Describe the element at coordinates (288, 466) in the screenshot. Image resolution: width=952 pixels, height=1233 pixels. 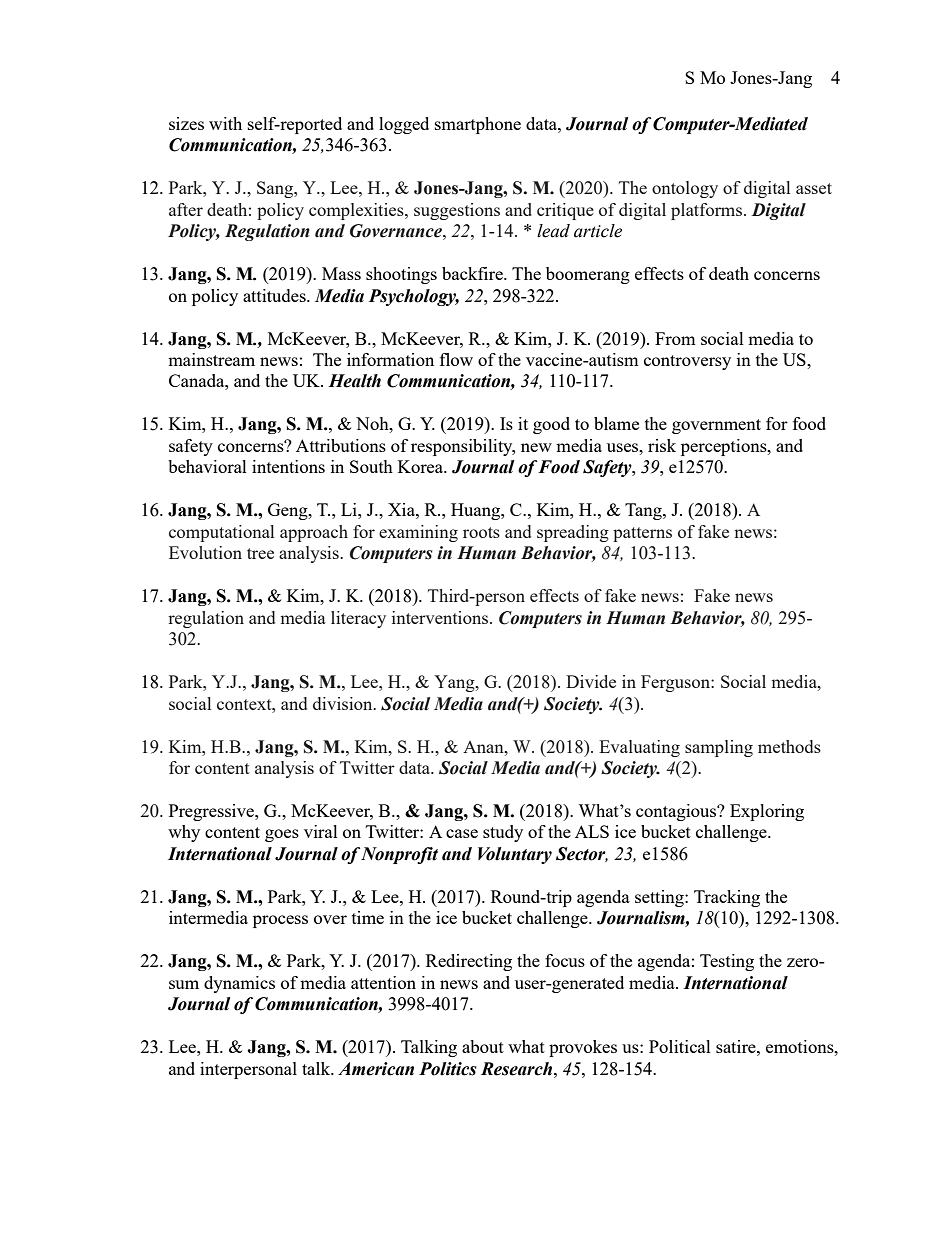
I see `intentions` at that location.
